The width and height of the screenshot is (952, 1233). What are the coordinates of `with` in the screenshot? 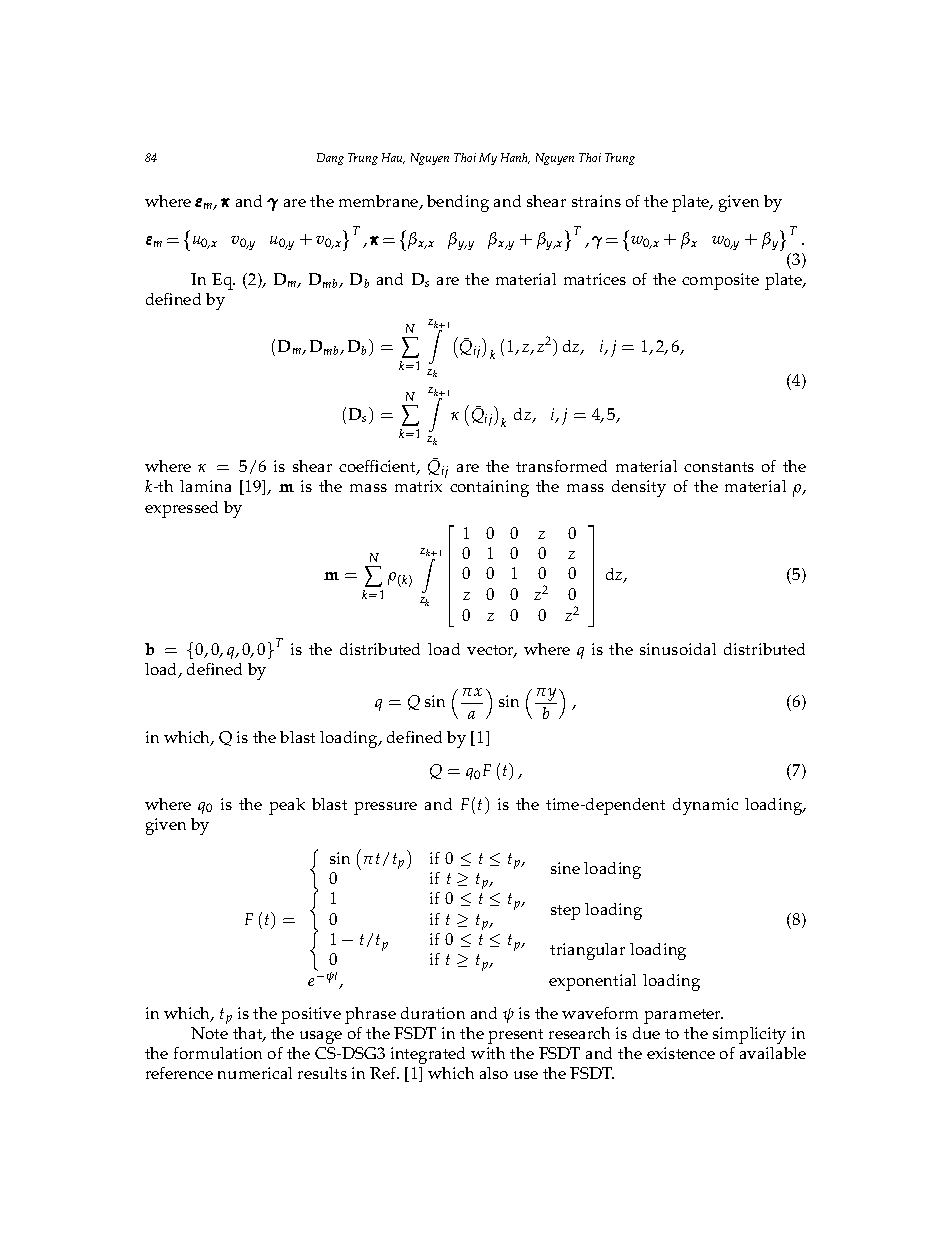 It's located at (488, 1053).
